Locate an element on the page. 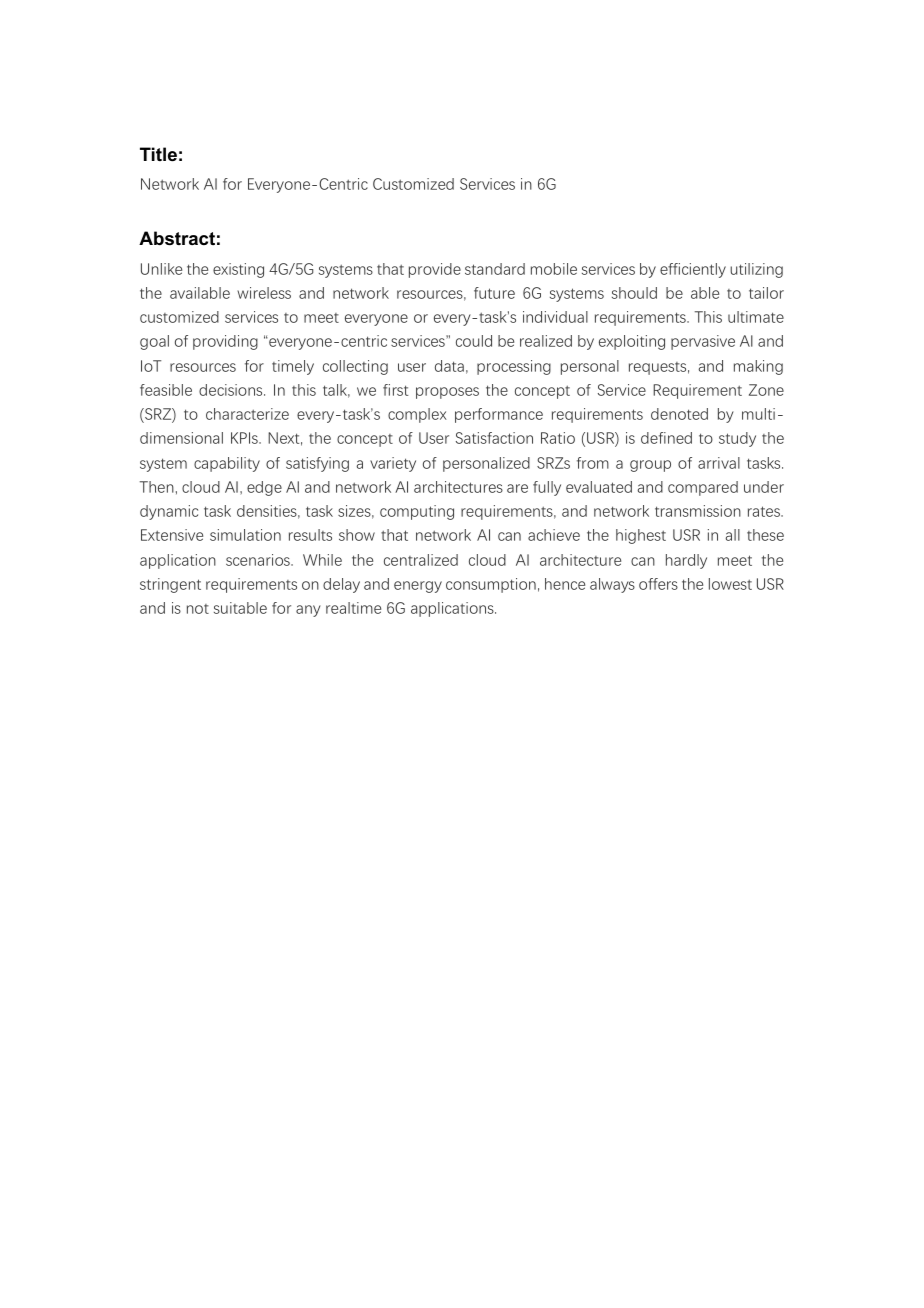 The height and width of the document is (1308, 924). wireless is located at coordinates (264, 293).
